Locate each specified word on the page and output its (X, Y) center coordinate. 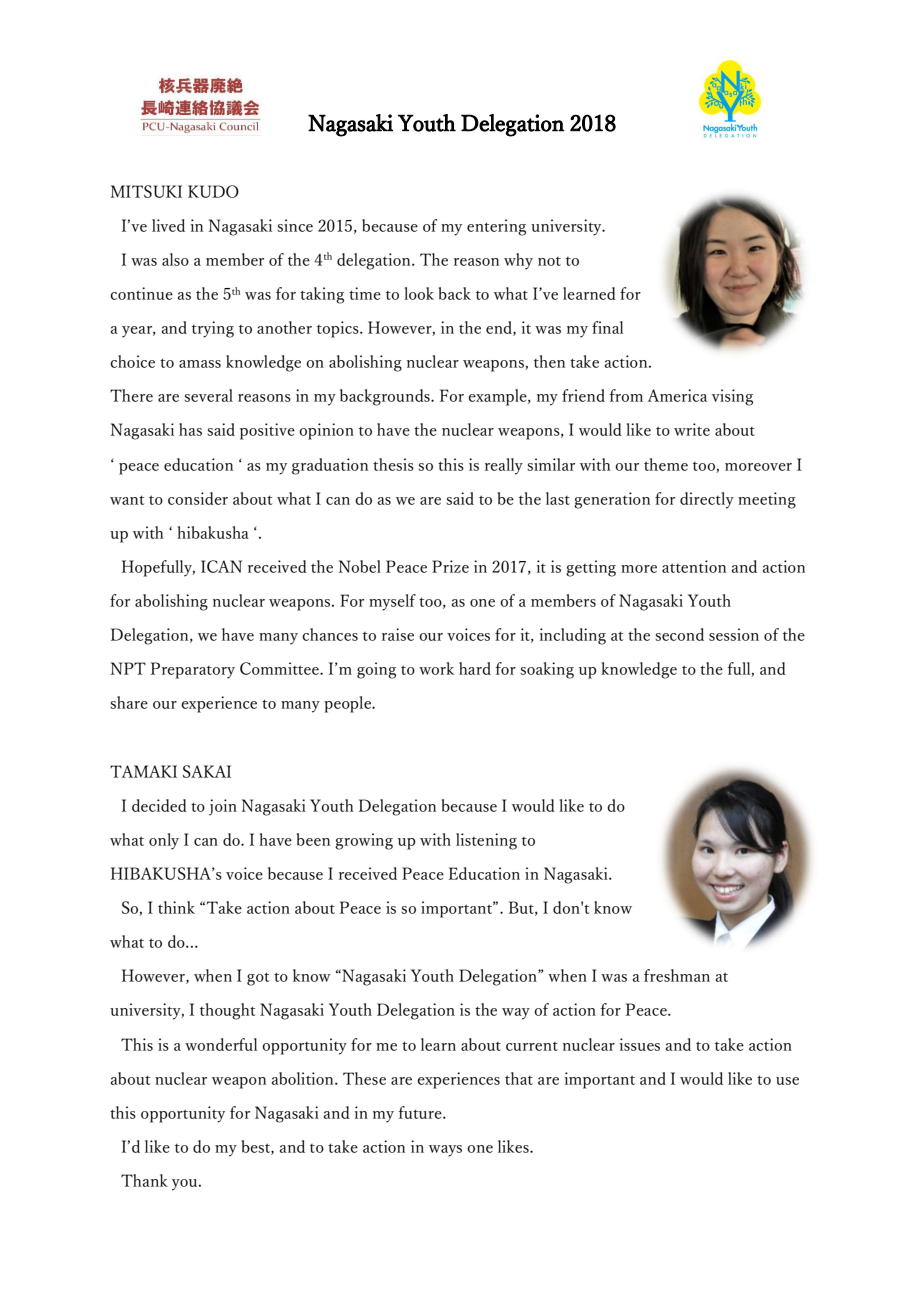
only (164, 841)
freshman (677, 975)
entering (496, 227)
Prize (450, 566)
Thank (144, 1180)
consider (198, 498)
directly (707, 500)
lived (168, 225)
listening (486, 841)
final (607, 327)
